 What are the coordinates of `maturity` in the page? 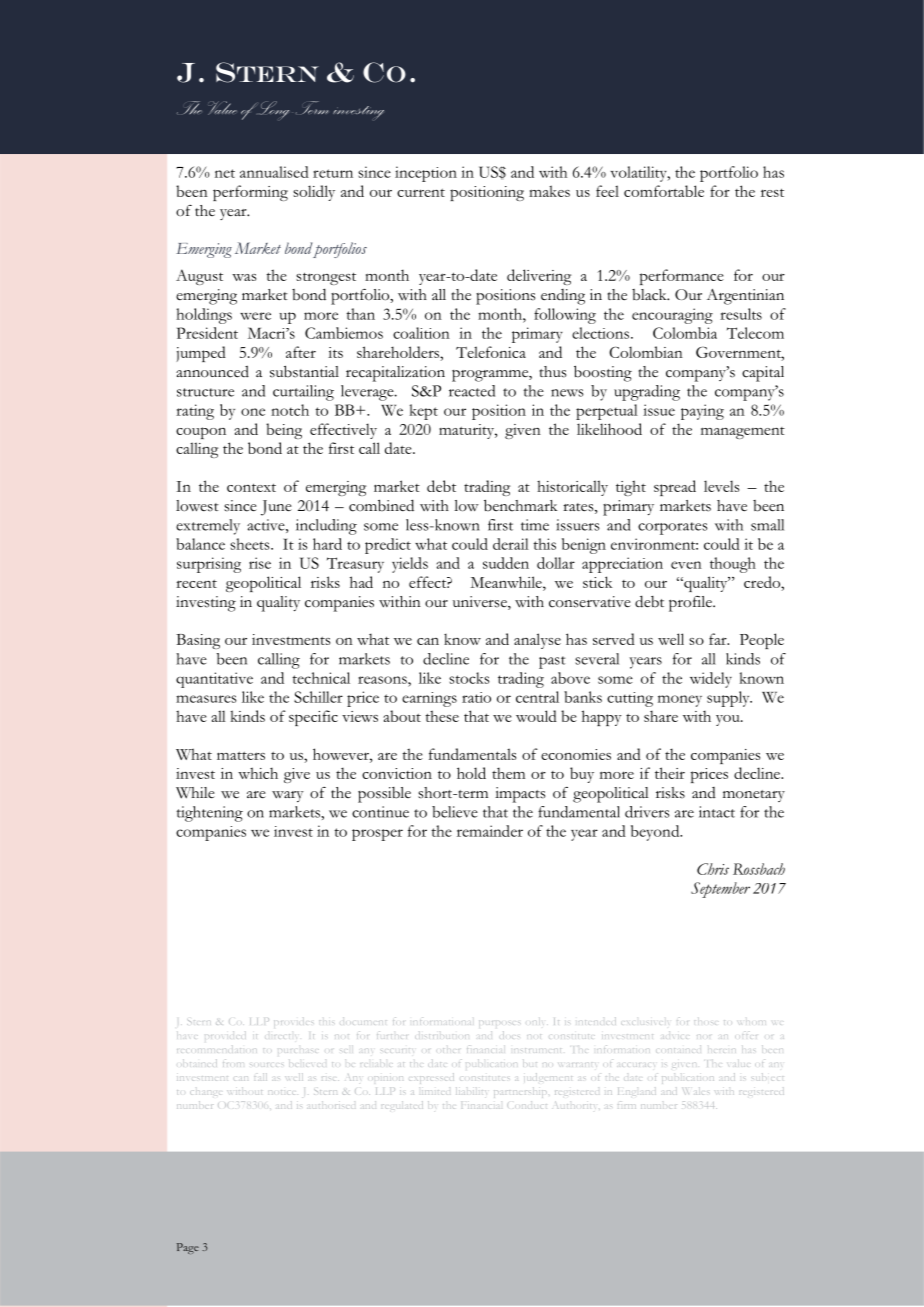 It's located at (468, 431).
